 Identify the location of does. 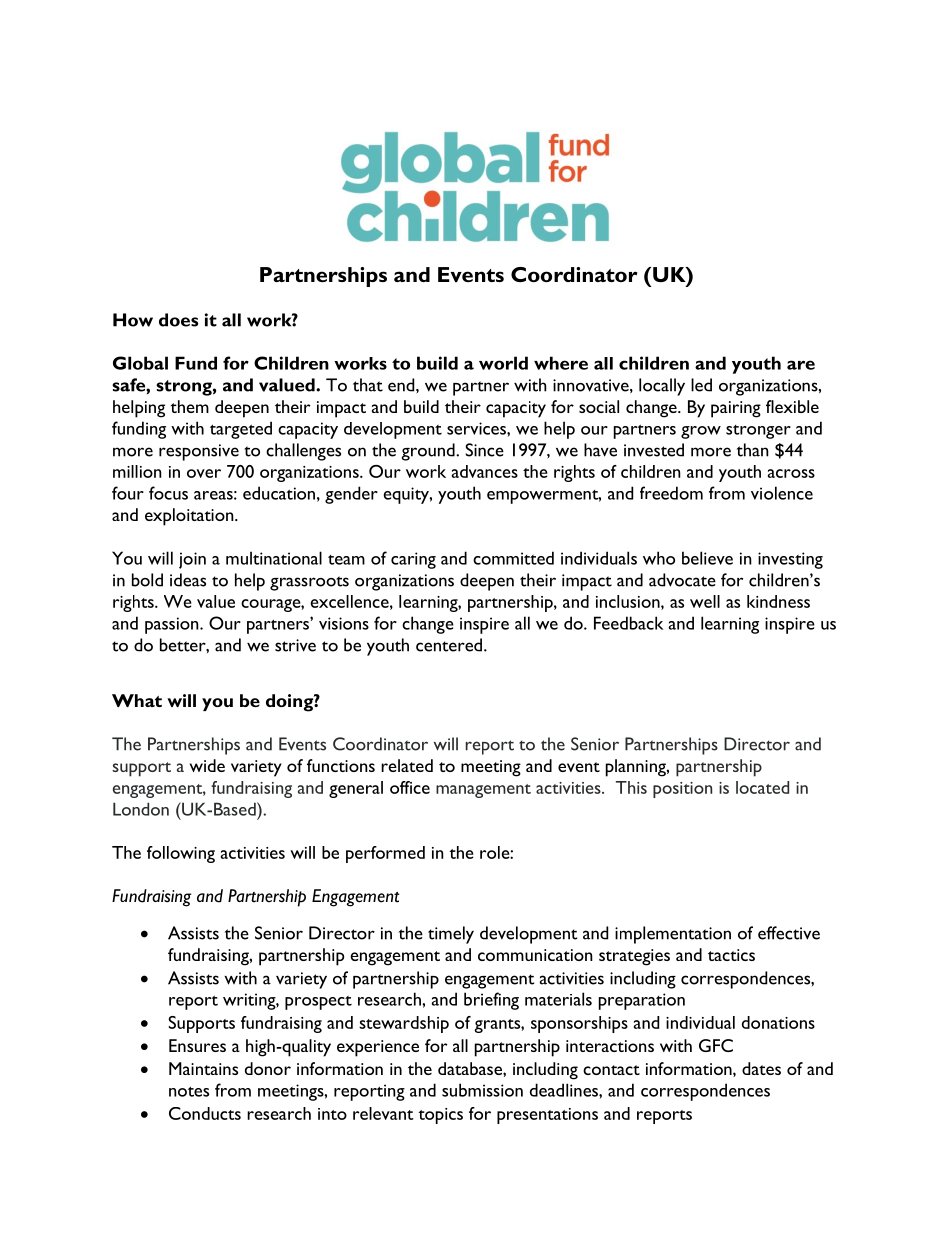
(178, 320).
